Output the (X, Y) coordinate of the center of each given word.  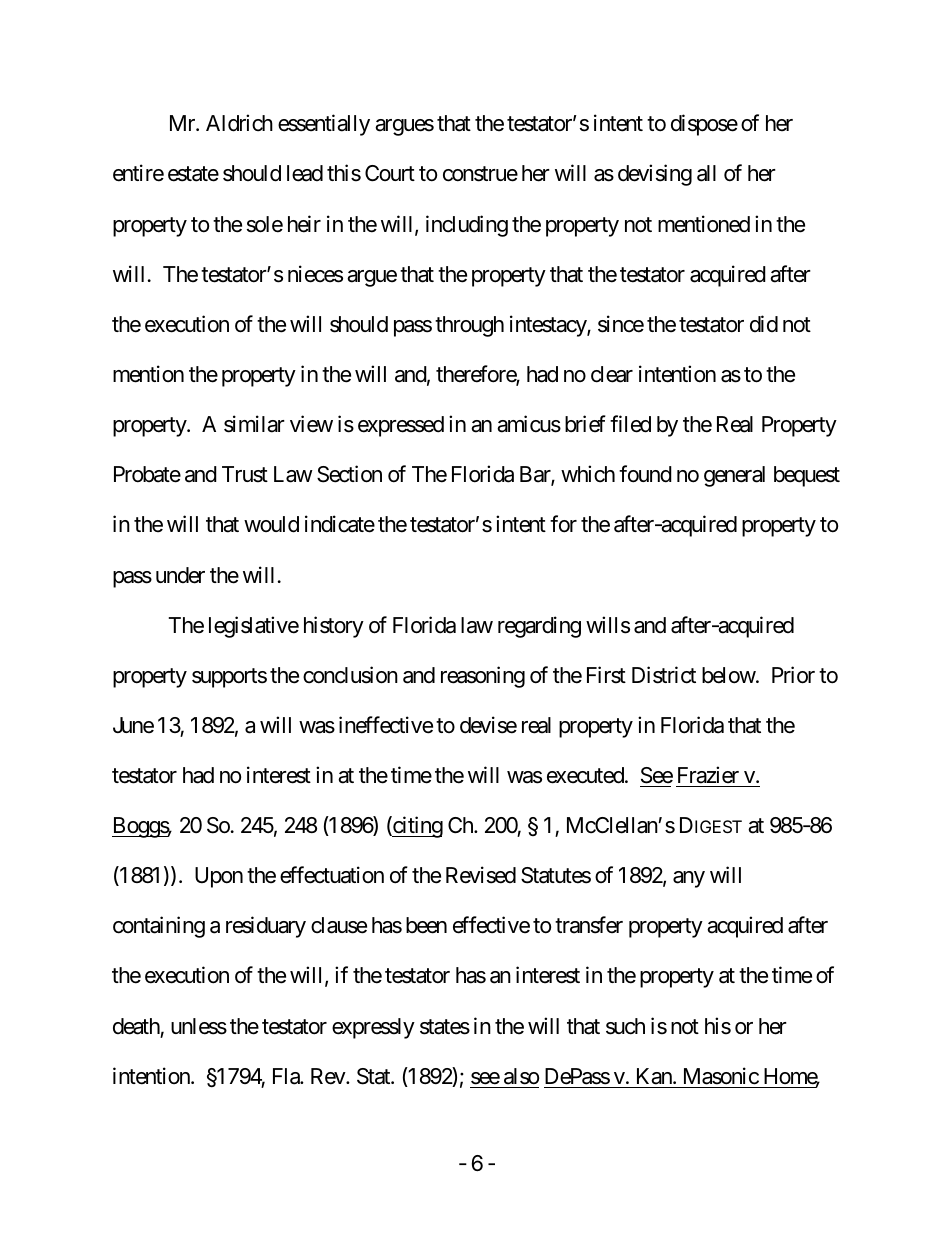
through (469, 326)
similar (254, 424)
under (180, 575)
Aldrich (239, 123)
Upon (219, 877)
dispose (704, 125)
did (764, 323)
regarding (539, 627)
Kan (655, 1076)
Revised (481, 875)
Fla (287, 1076)
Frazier (708, 775)
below (729, 675)
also (521, 1076)
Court (390, 173)
